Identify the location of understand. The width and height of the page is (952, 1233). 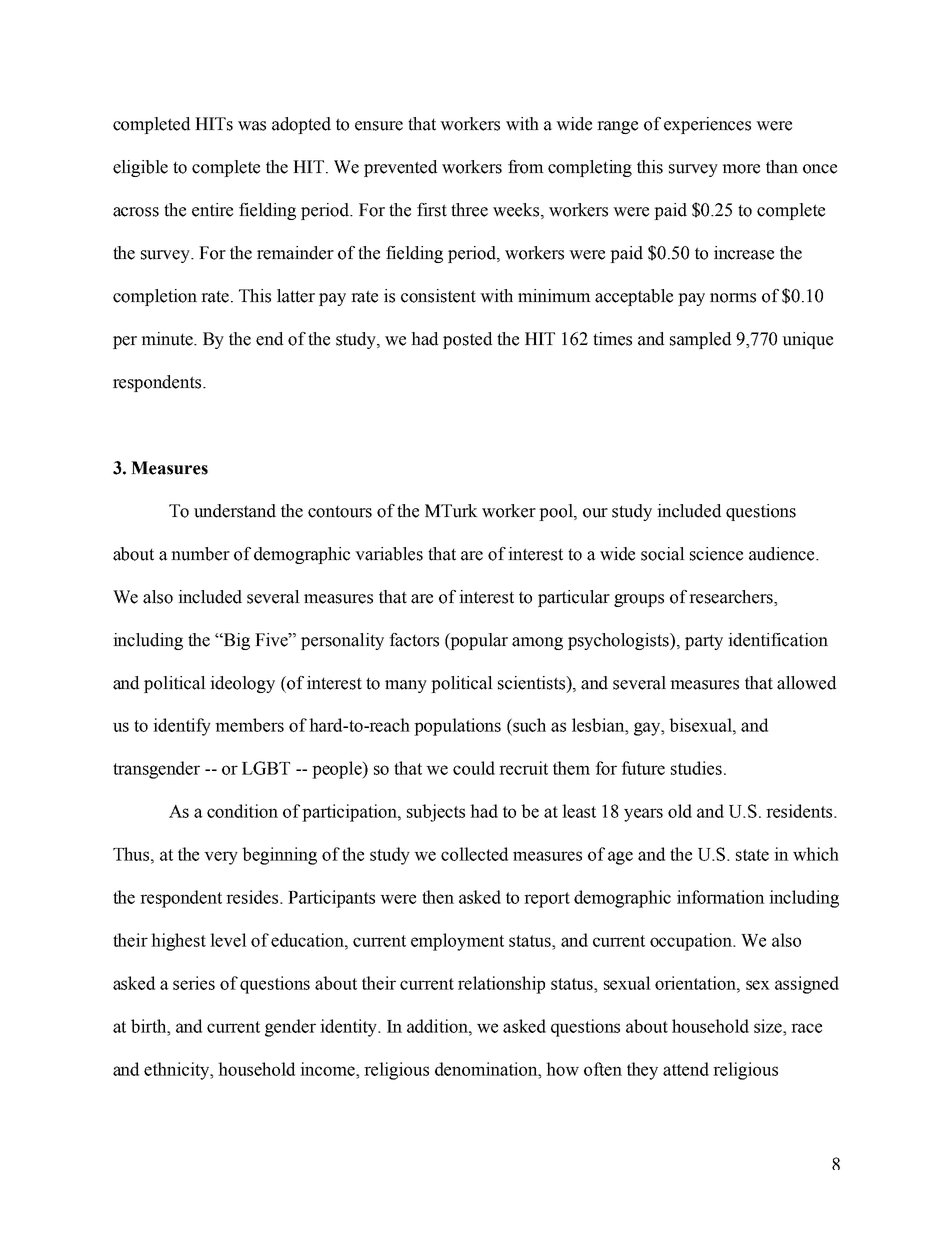
(235, 511).
